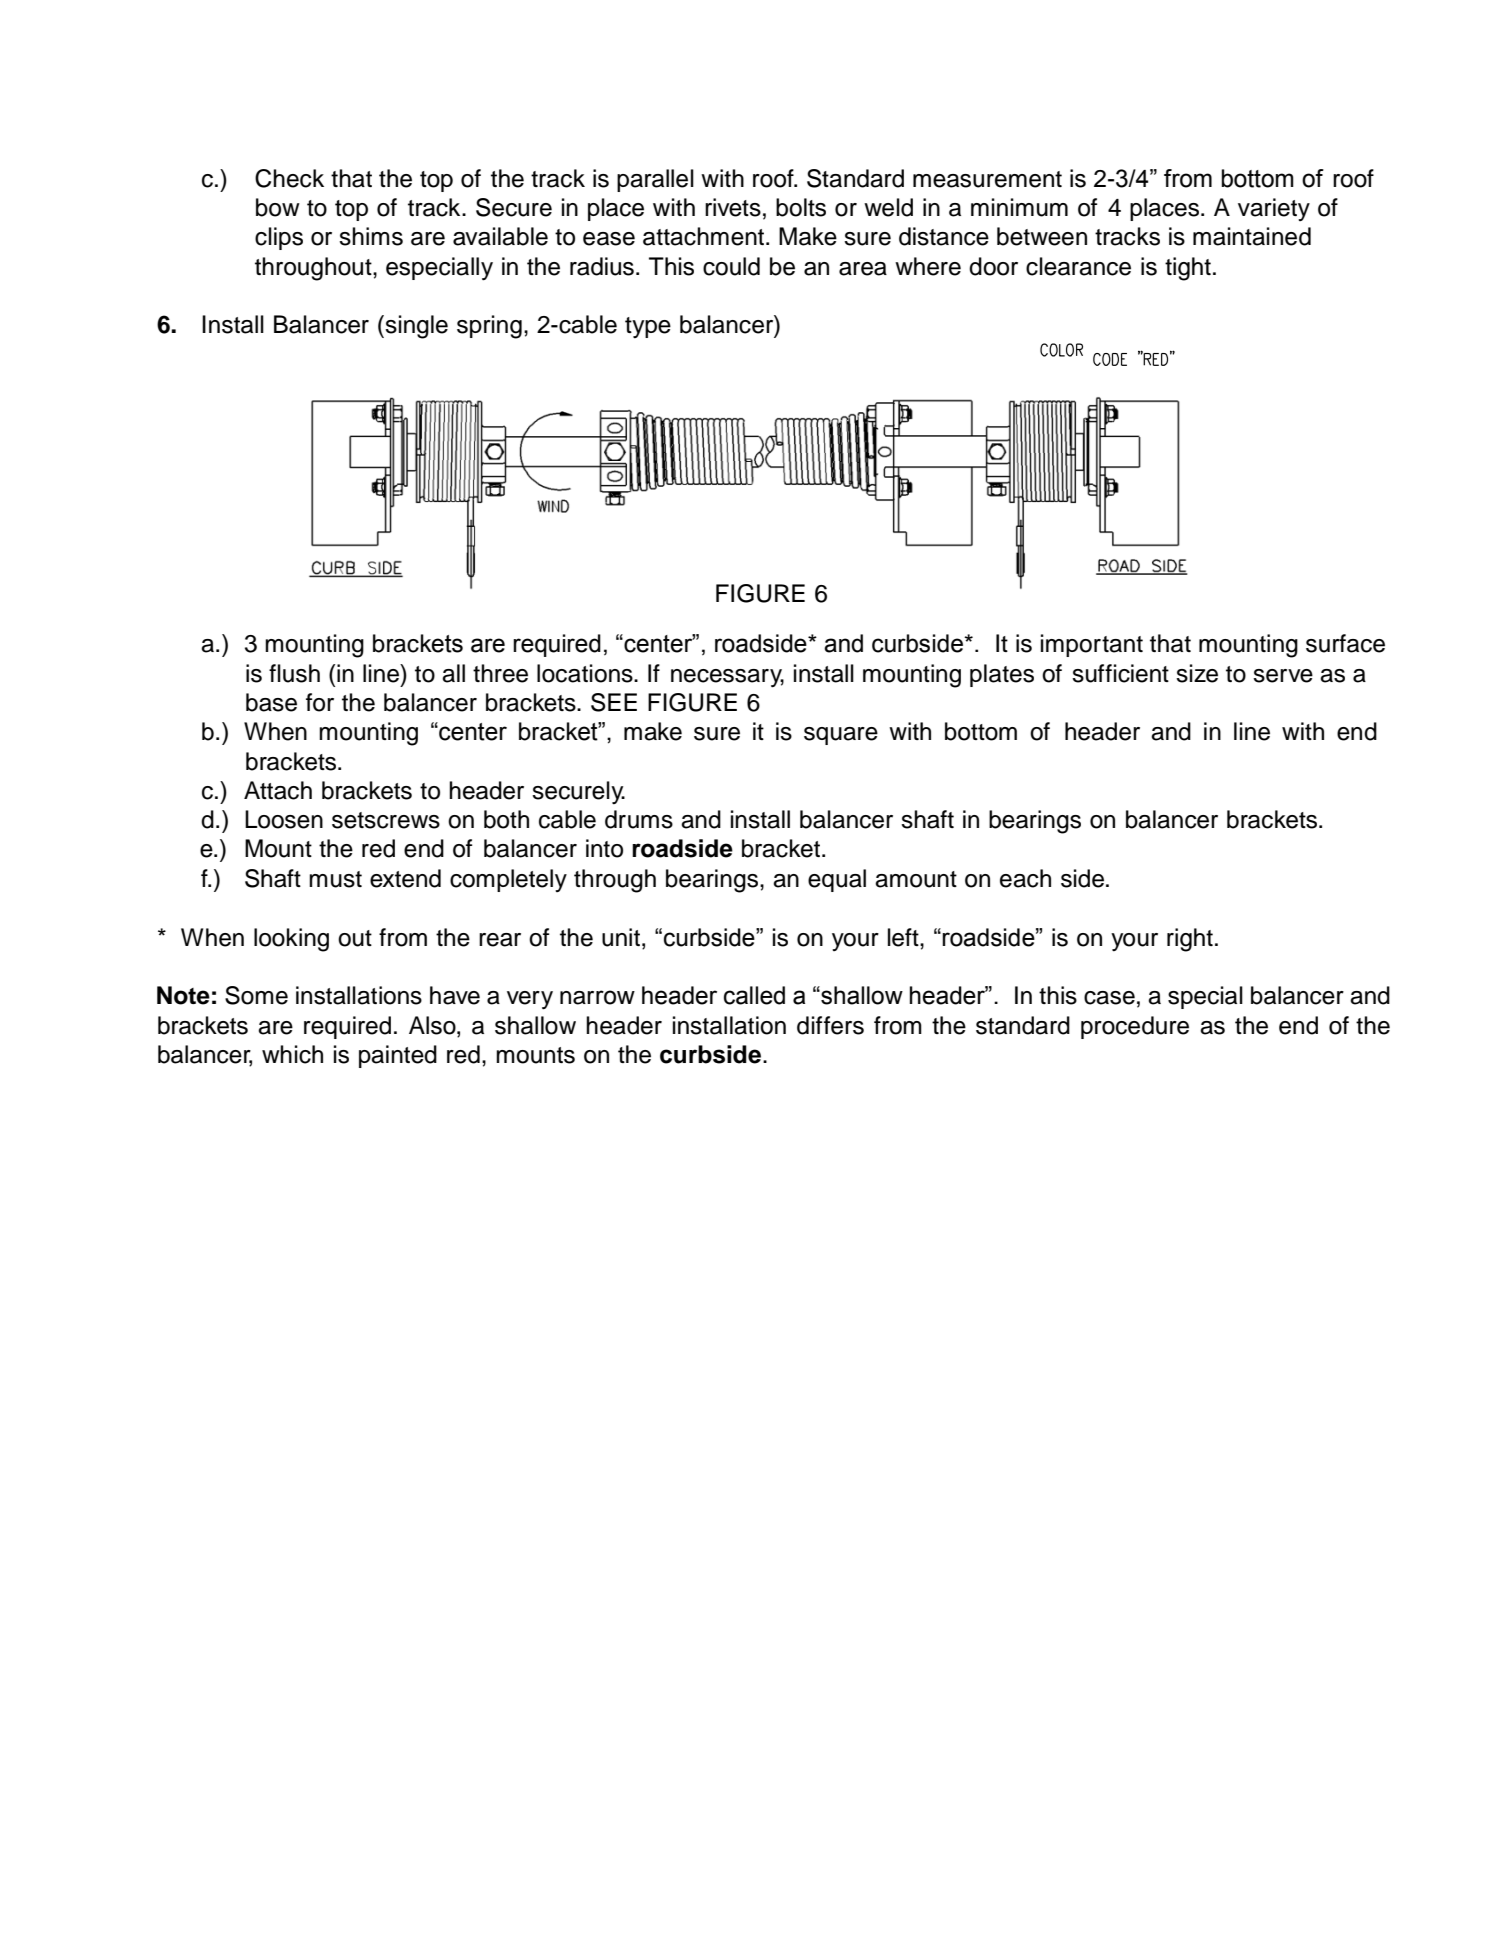 Image resolution: width=1499 pixels, height=1939 pixels. What do you see at coordinates (284, 819) in the screenshot?
I see `Loosen` at bounding box center [284, 819].
